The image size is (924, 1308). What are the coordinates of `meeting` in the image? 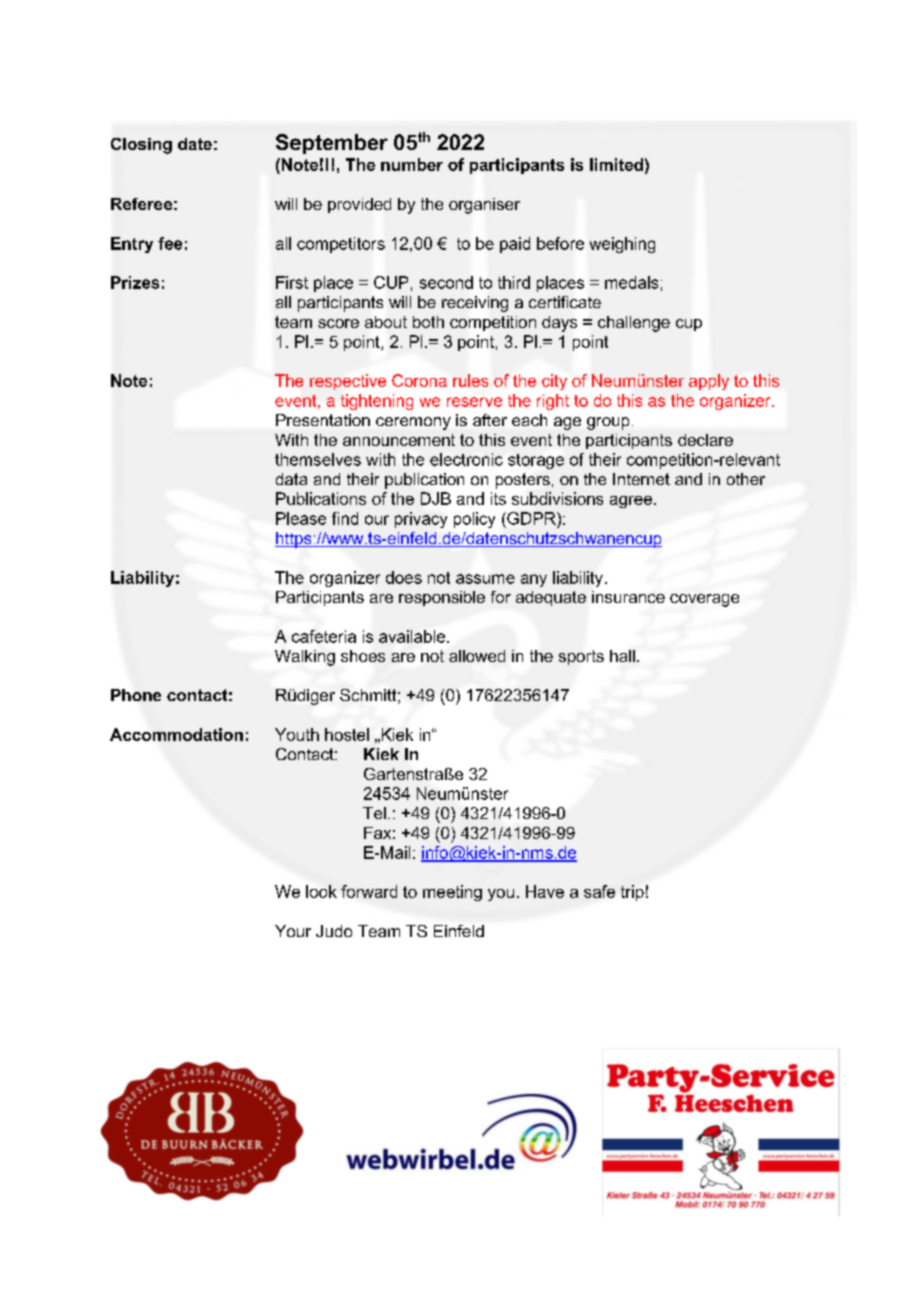 It's located at (452, 893).
